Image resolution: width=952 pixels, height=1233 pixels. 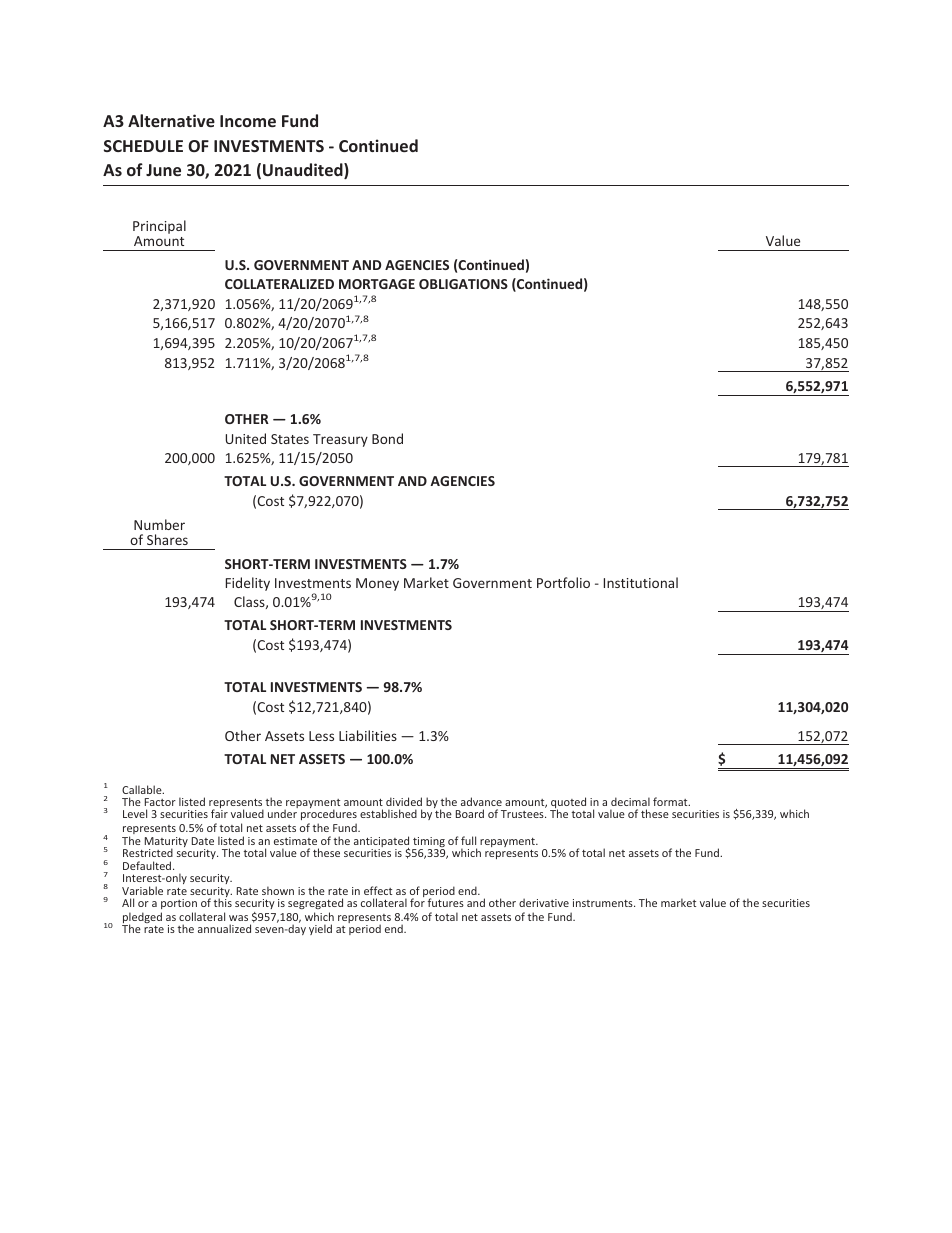 I want to click on OBLIGATIONS, so click(x=463, y=284).
